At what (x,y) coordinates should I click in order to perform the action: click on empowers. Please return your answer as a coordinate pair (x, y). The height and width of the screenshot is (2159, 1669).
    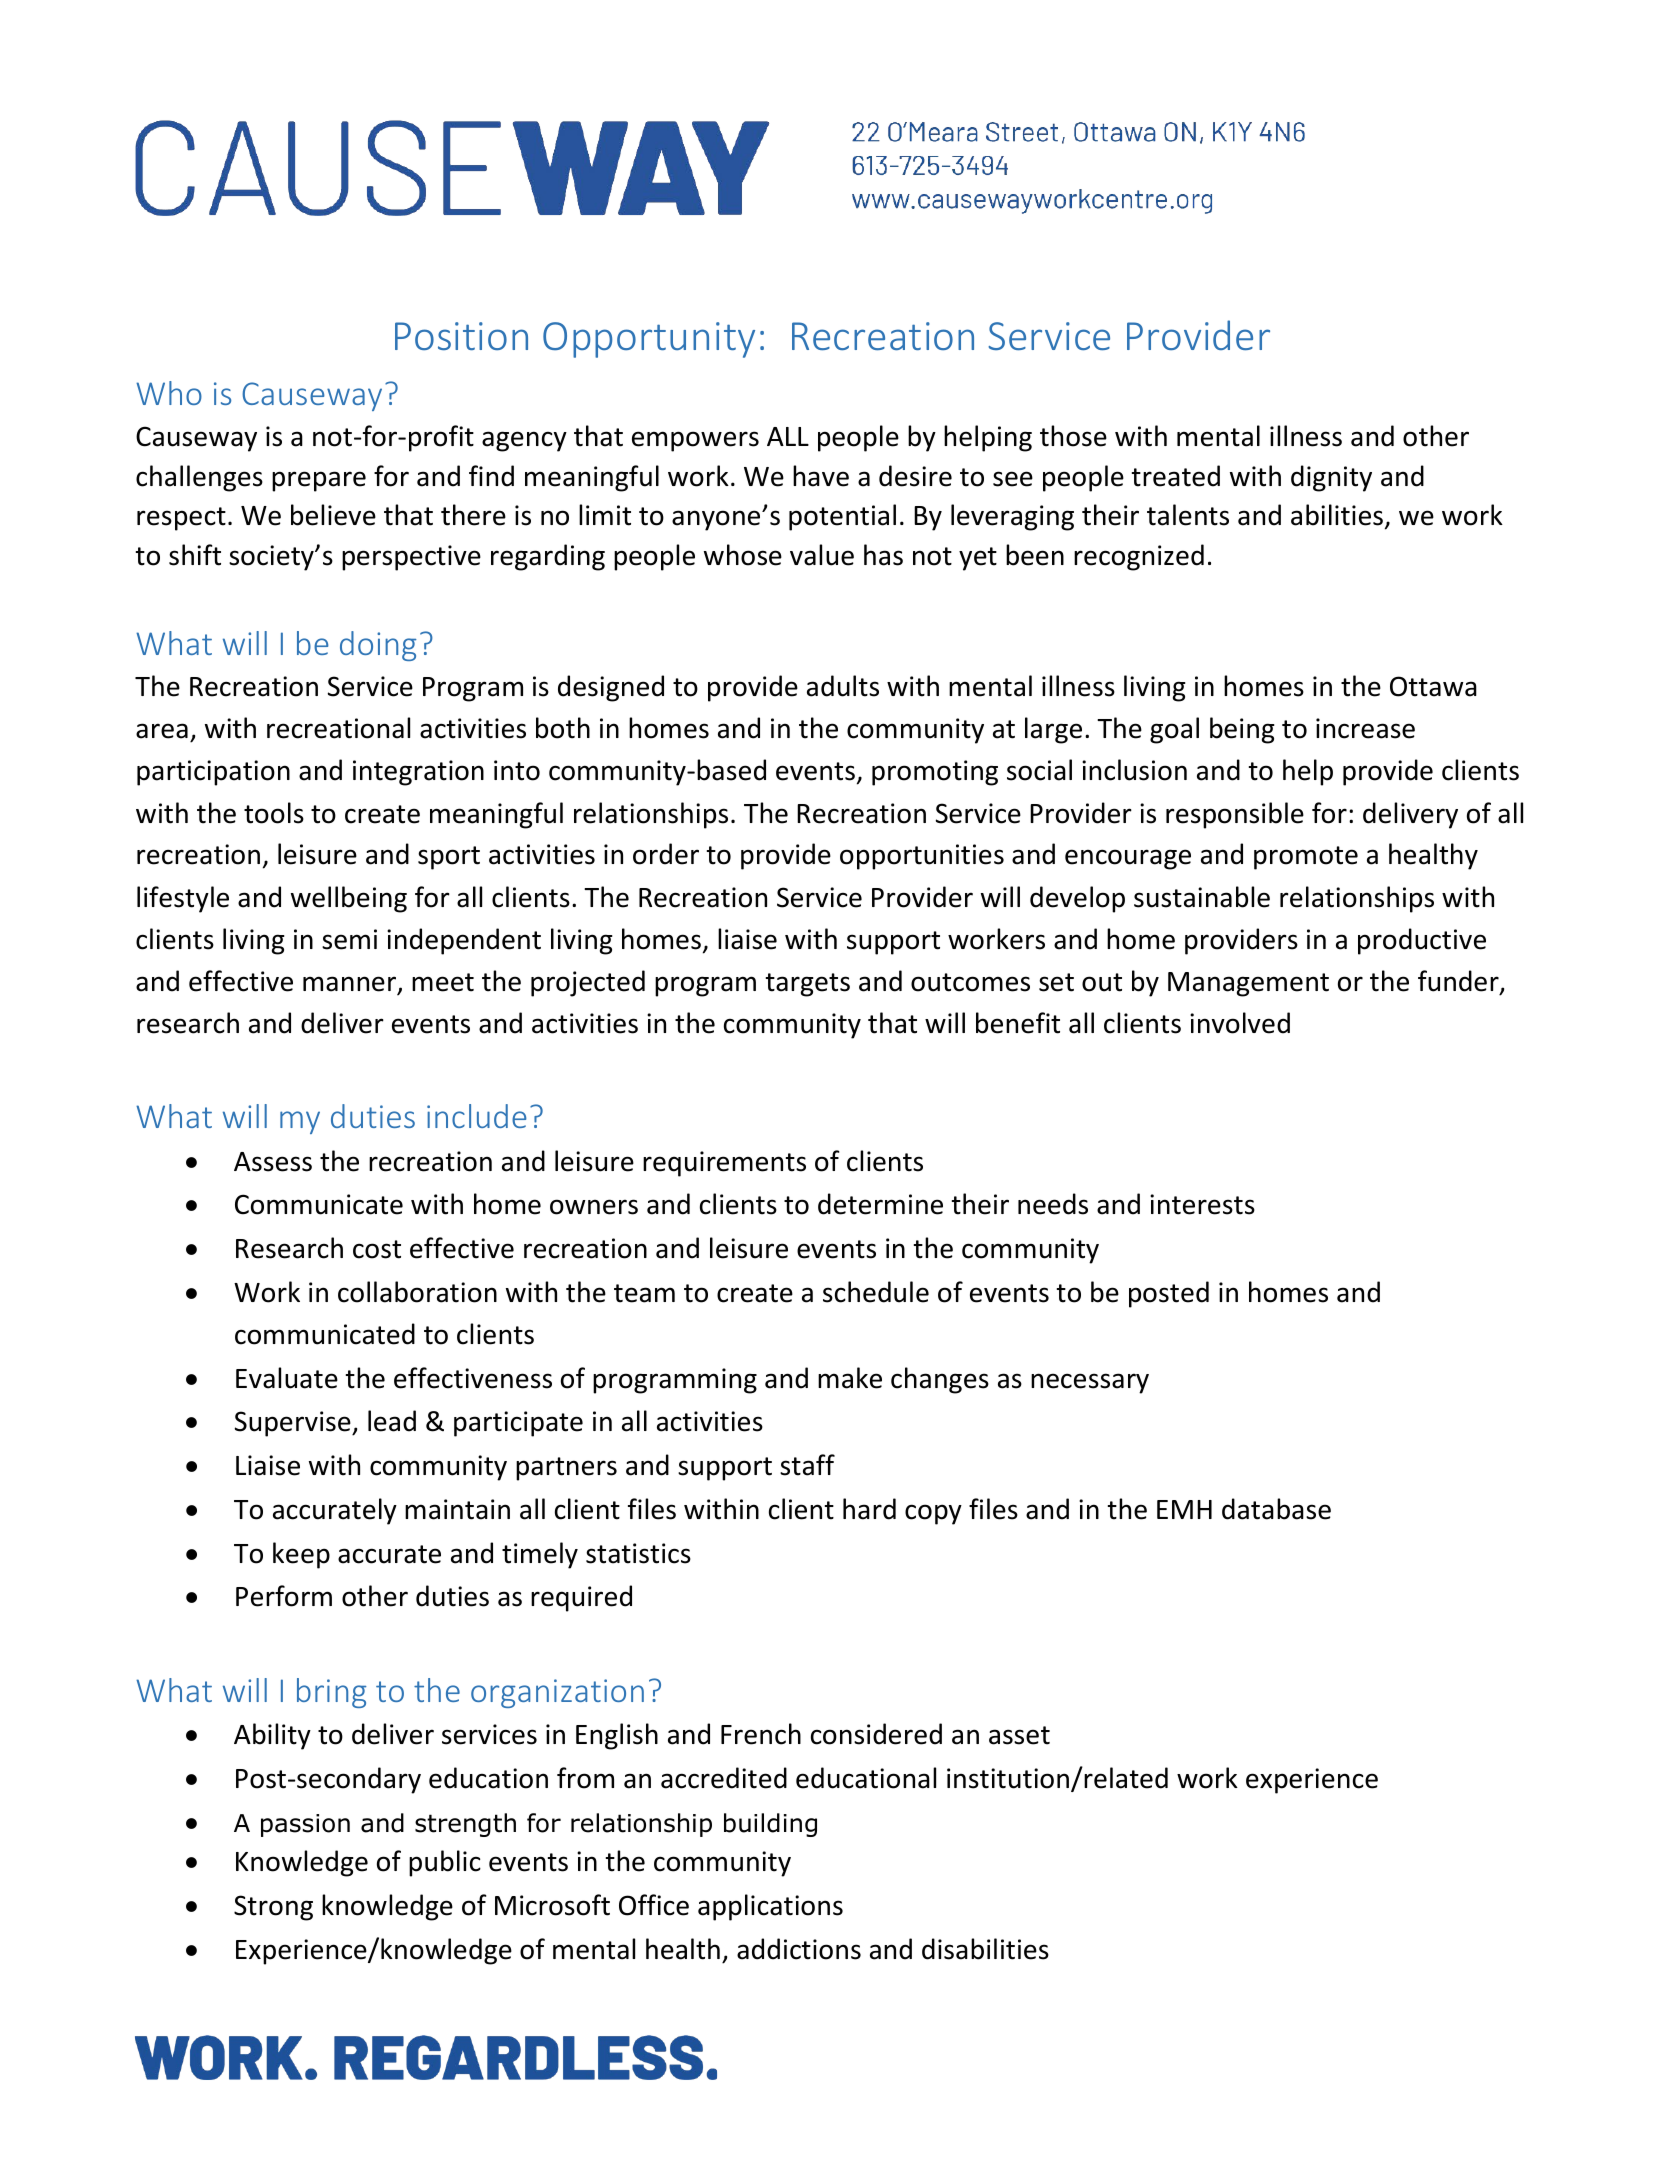
    Looking at the image, I should click on (695, 441).
